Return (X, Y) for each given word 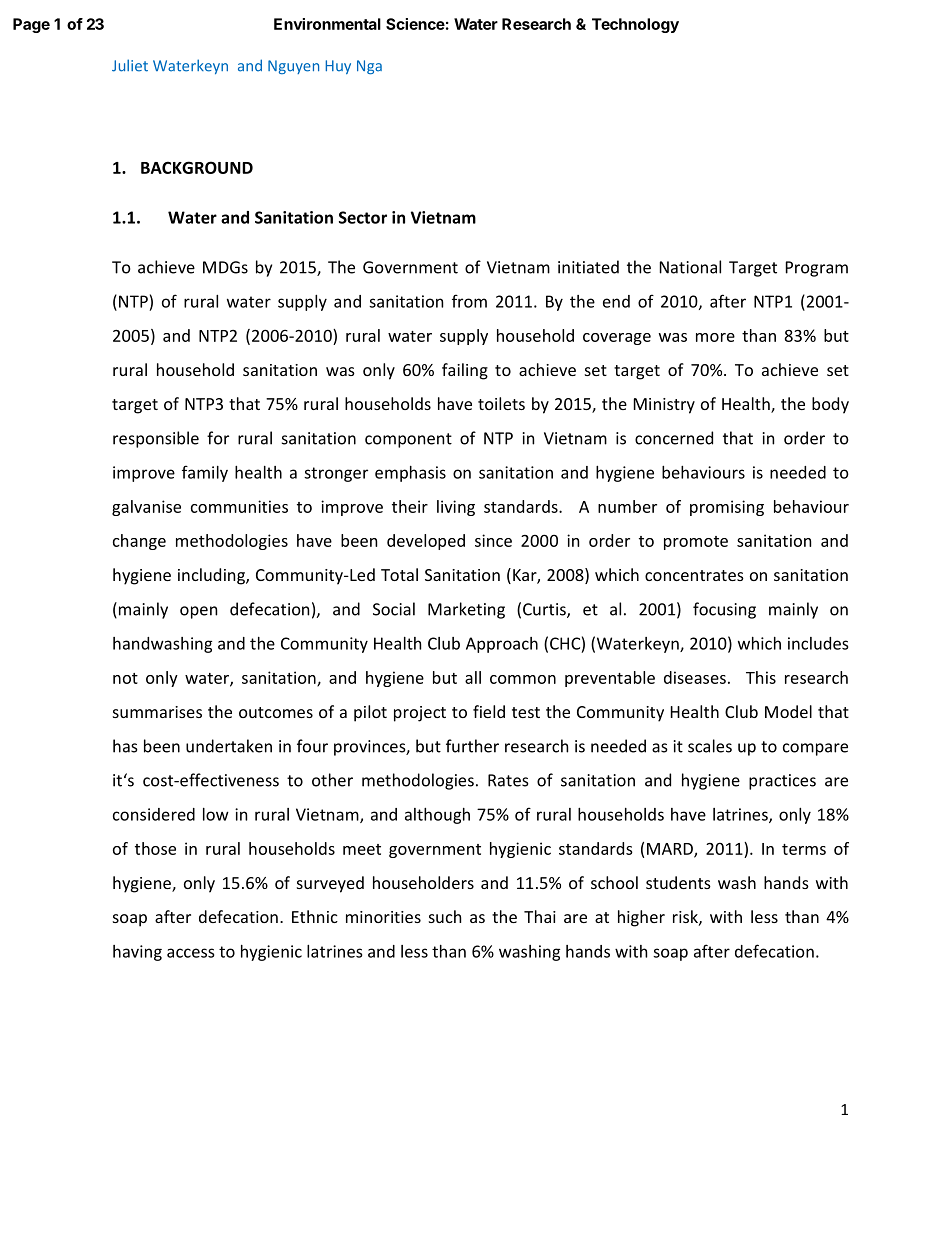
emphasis (410, 474)
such (445, 916)
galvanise (146, 508)
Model (788, 711)
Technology (635, 25)
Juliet (130, 65)
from (469, 301)
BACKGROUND (197, 167)
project (420, 714)
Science (415, 24)
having (137, 953)
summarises (157, 712)
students (678, 882)
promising (727, 508)
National (690, 267)
